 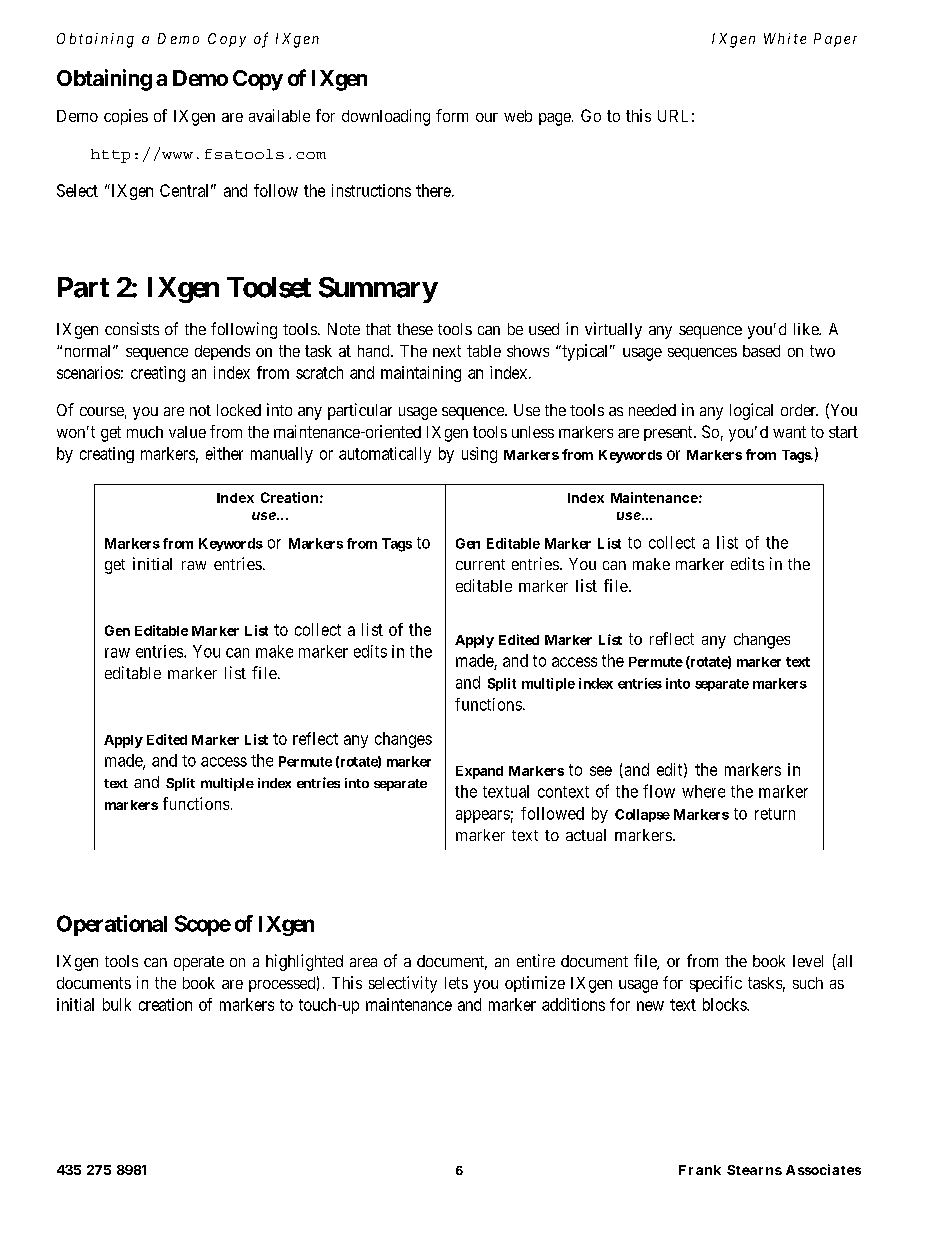 What do you see at coordinates (447, 351) in the page?
I see `next` at bounding box center [447, 351].
